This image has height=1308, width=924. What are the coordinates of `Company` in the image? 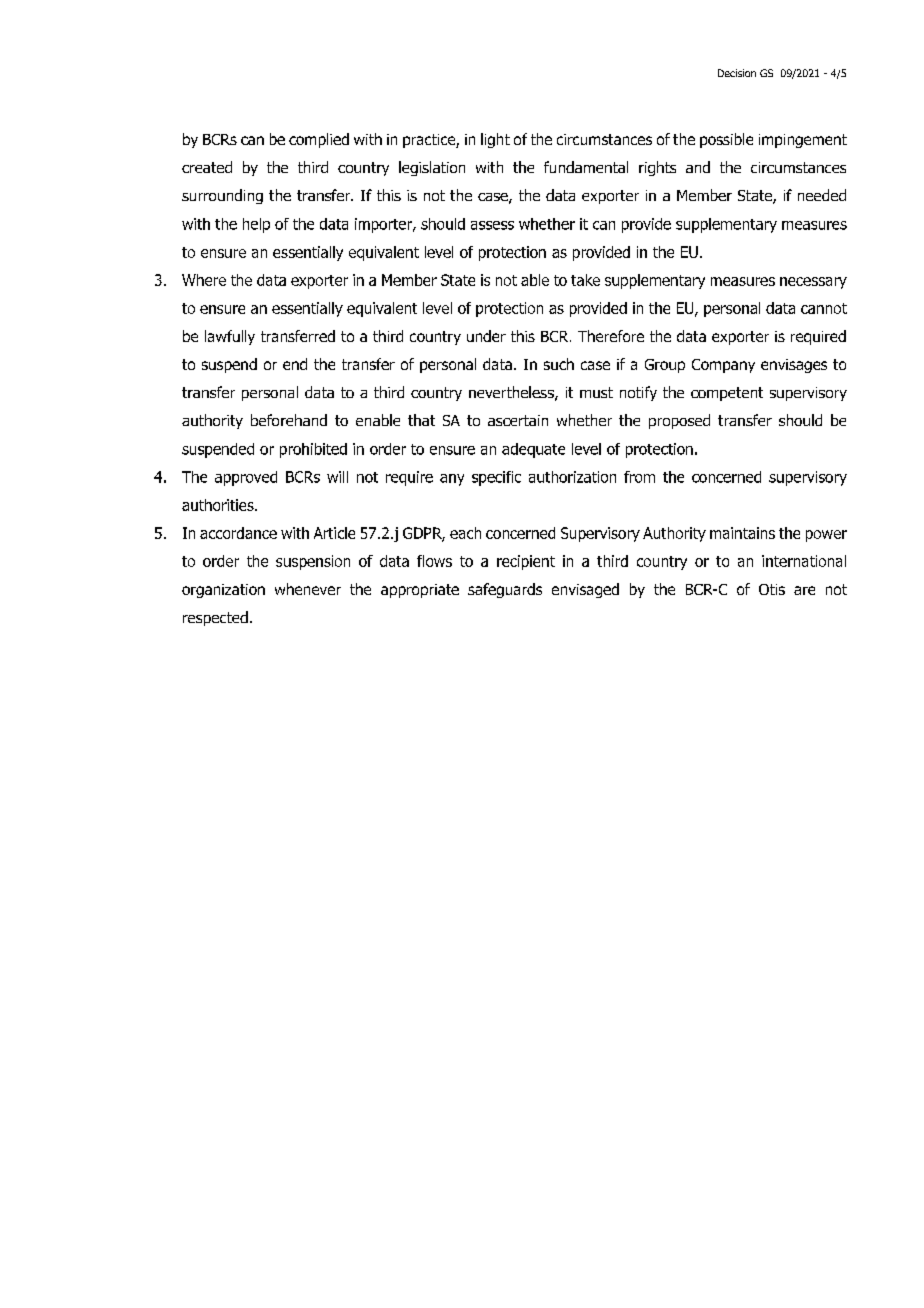 It's located at (723, 366).
